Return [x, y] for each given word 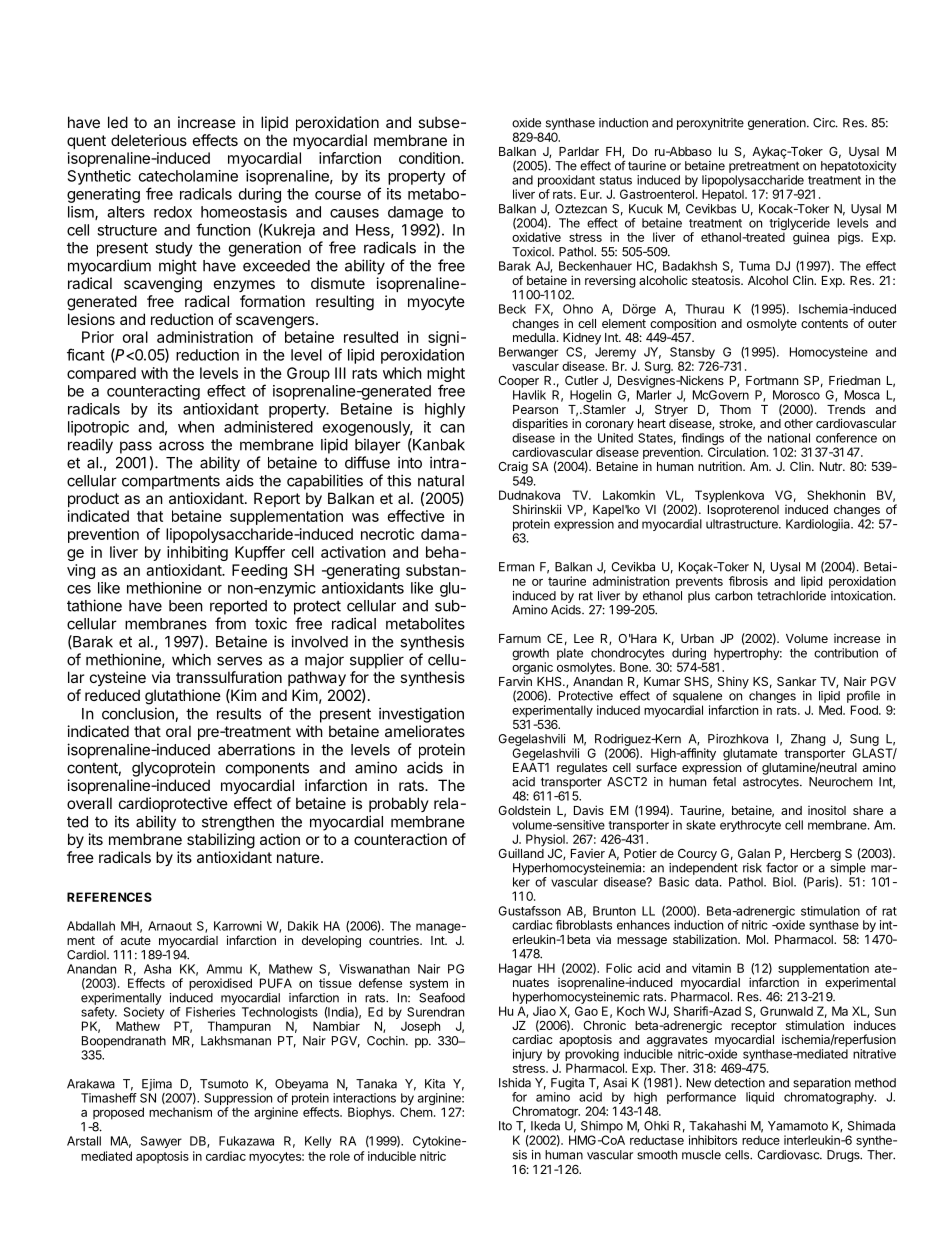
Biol [784, 882]
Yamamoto [798, 1126]
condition [430, 158]
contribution [846, 653]
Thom [735, 409]
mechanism [180, 1112]
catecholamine [188, 176]
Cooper [518, 382]
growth [530, 655]
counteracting [153, 392]
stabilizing [221, 841]
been [186, 606]
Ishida [515, 1083]
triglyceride [799, 225]
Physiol [546, 840]
